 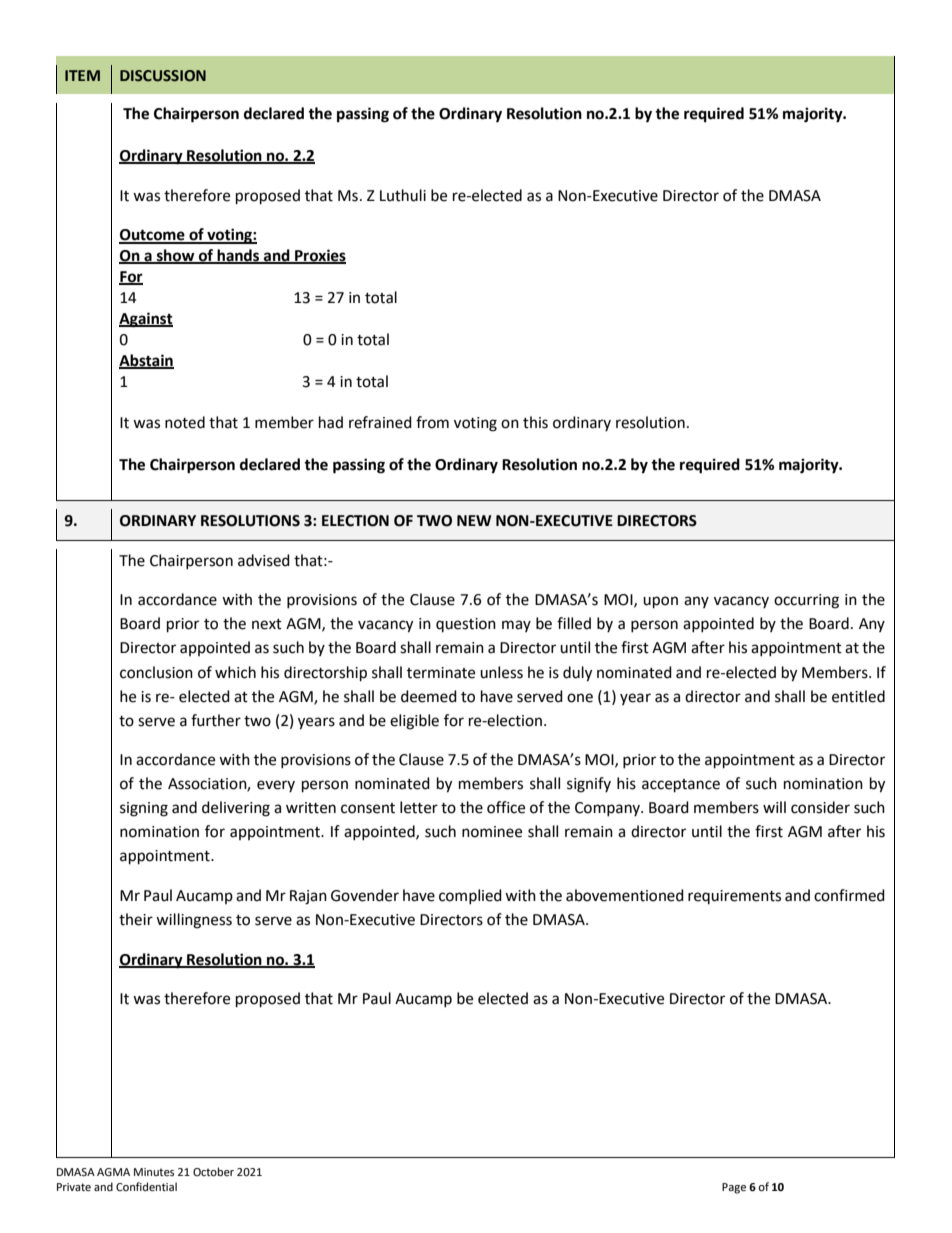 I want to click on occurring, so click(x=806, y=601).
